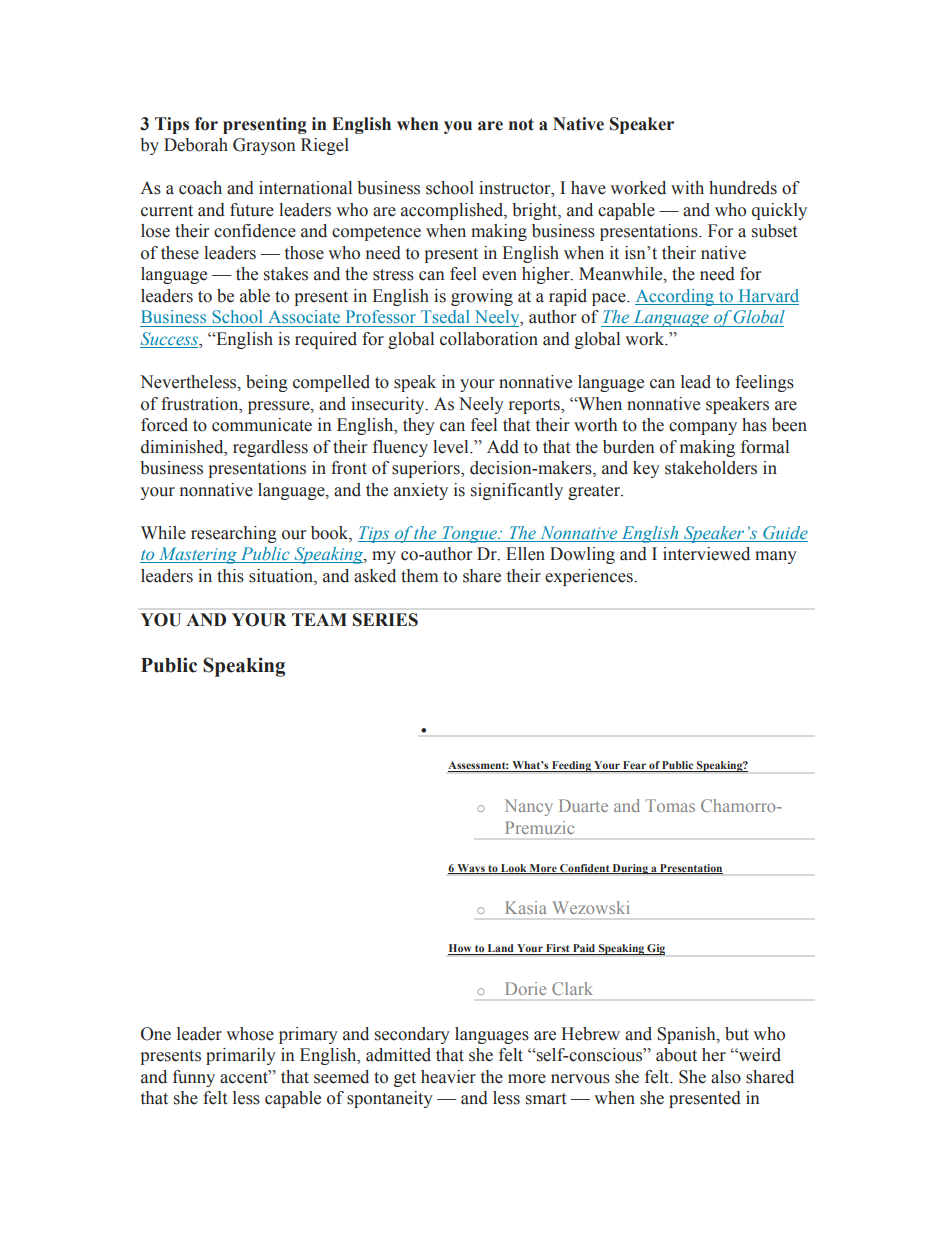 The width and height of the screenshot is (952, 1233). I want to click on with, so click(687, 187).
